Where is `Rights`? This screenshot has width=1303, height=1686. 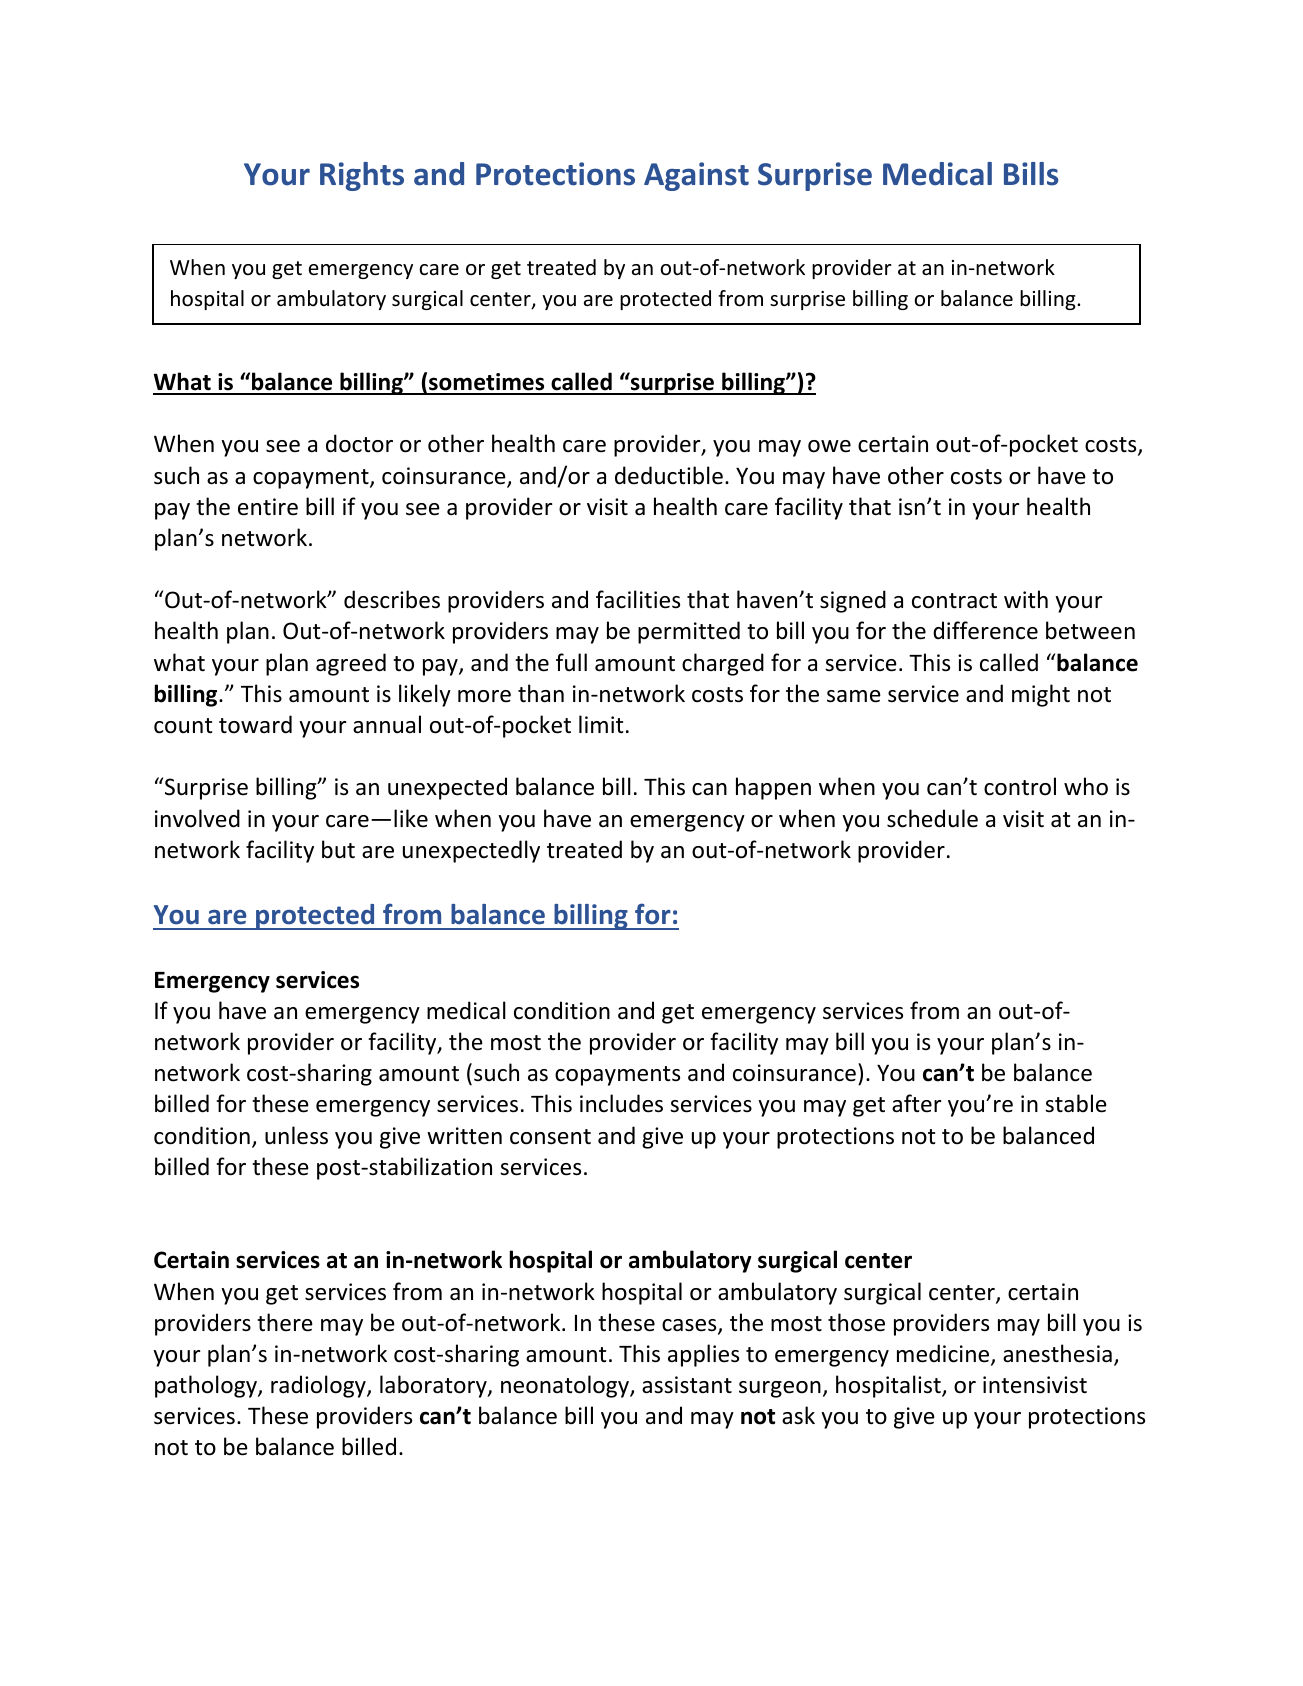 Rights is located at coordinates (362, 176).
